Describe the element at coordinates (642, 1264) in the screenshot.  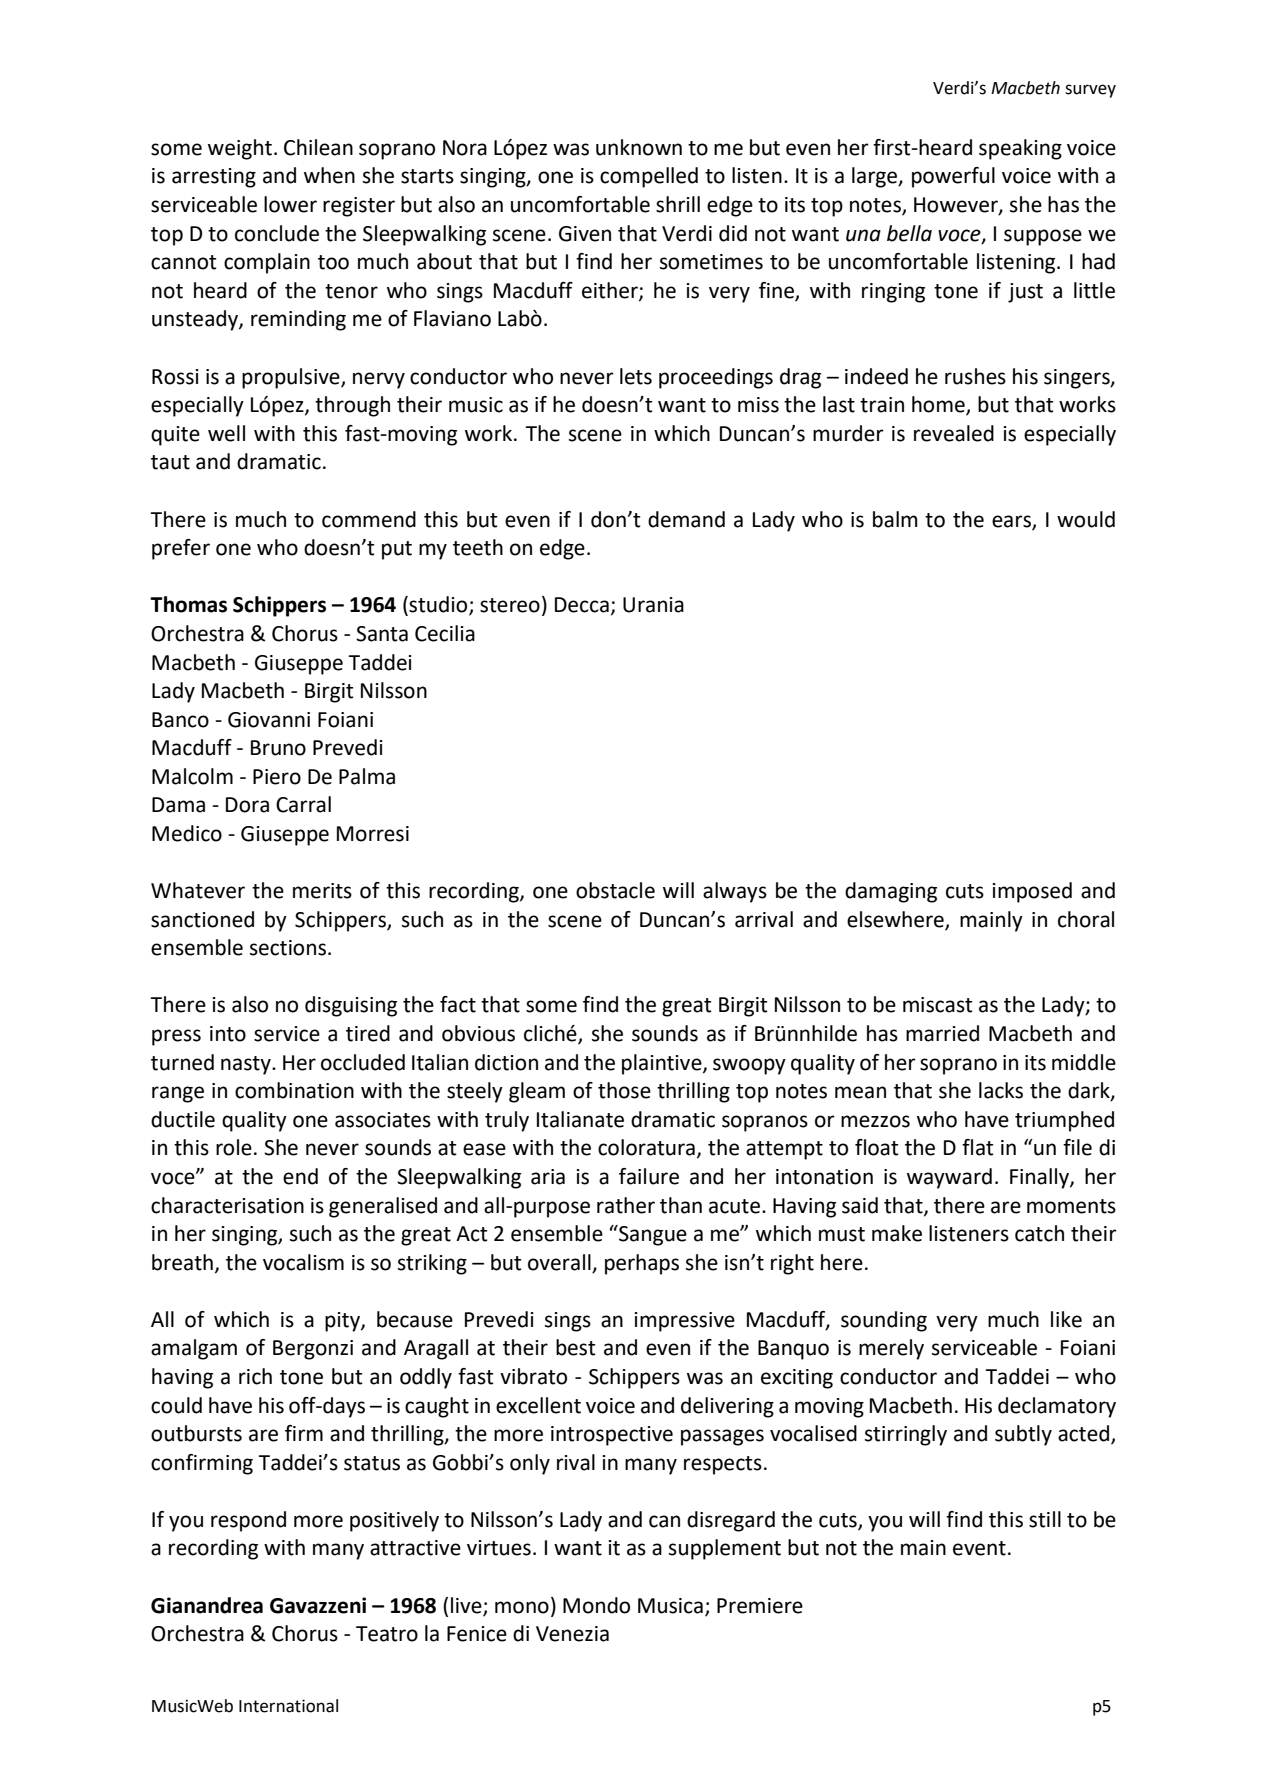
I see `perhaps` at that location.
